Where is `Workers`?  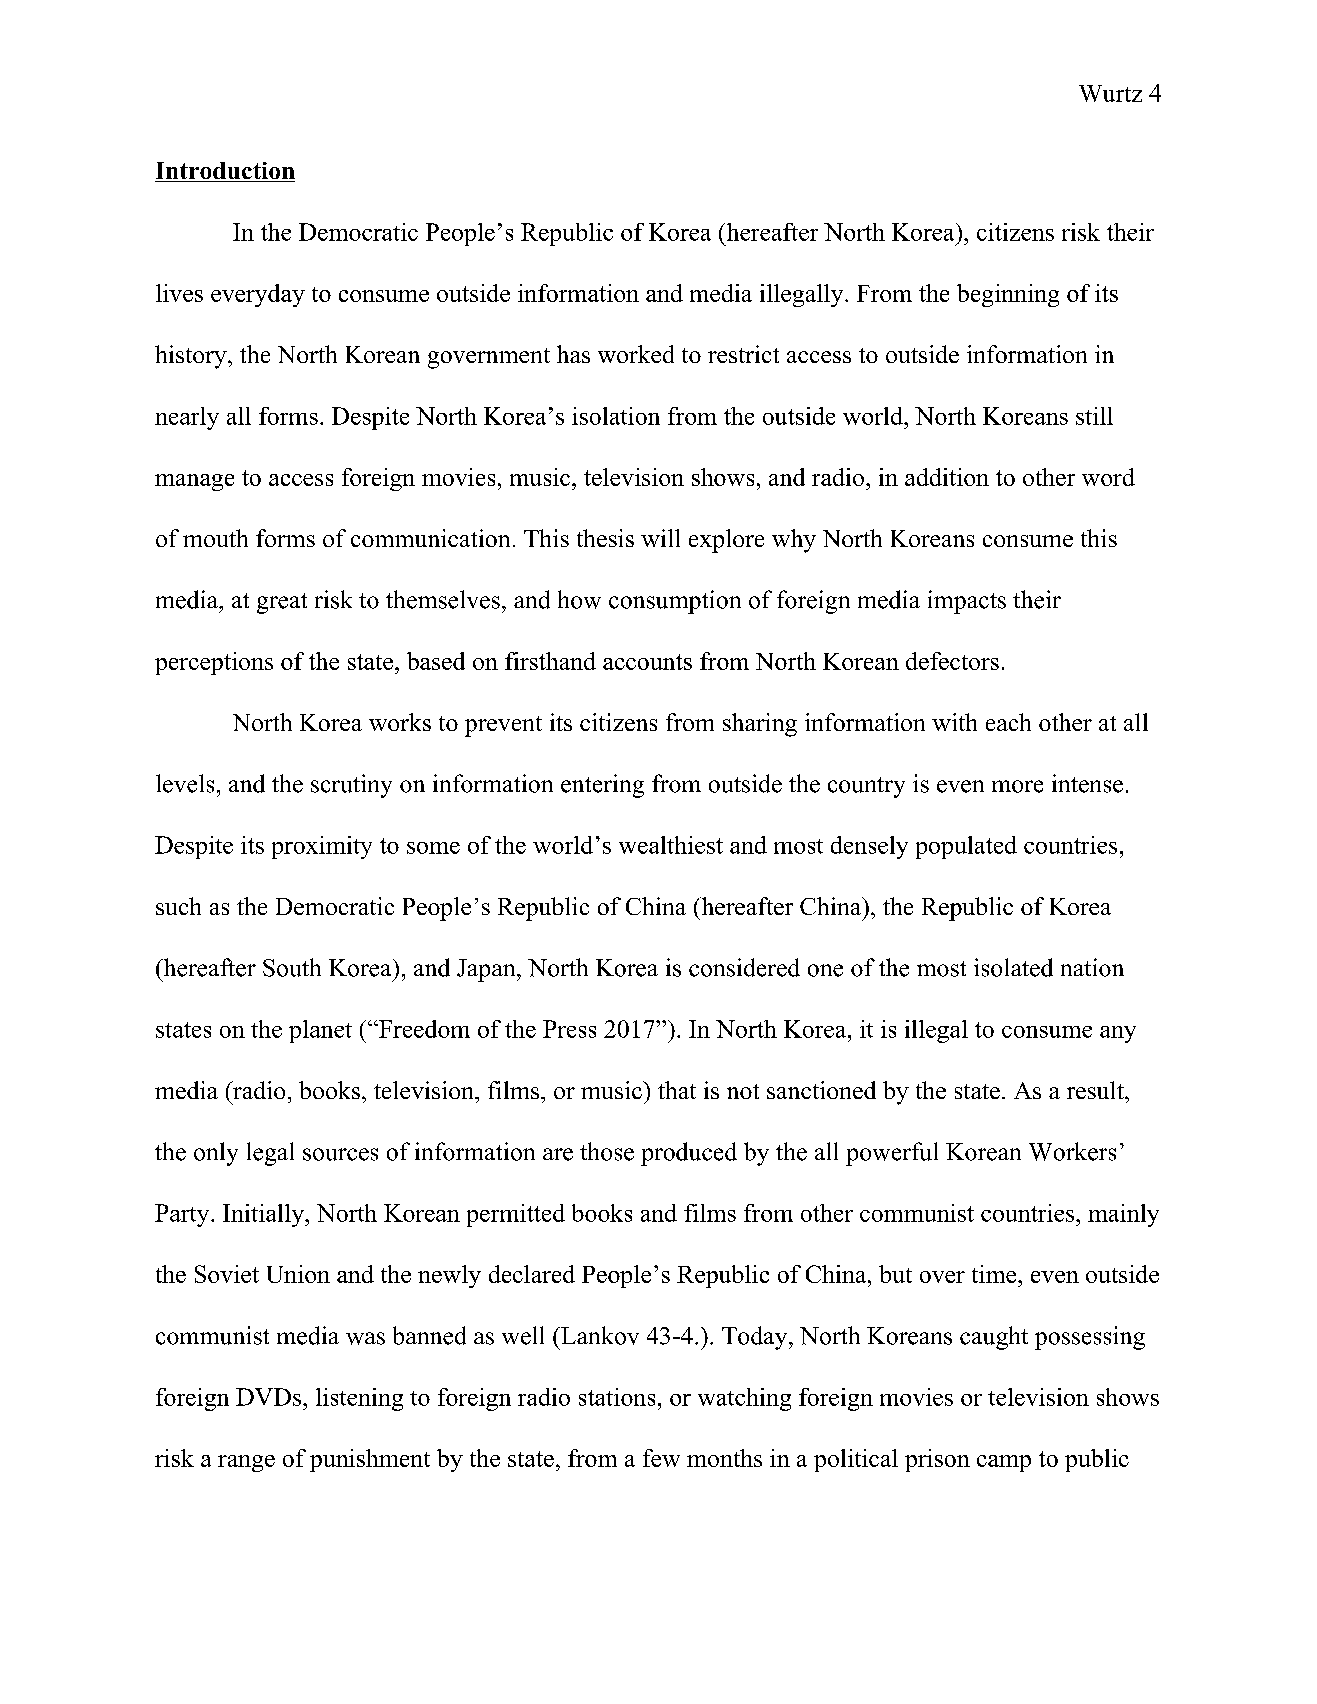
Workers is located at coordinates (1072, 1151).
